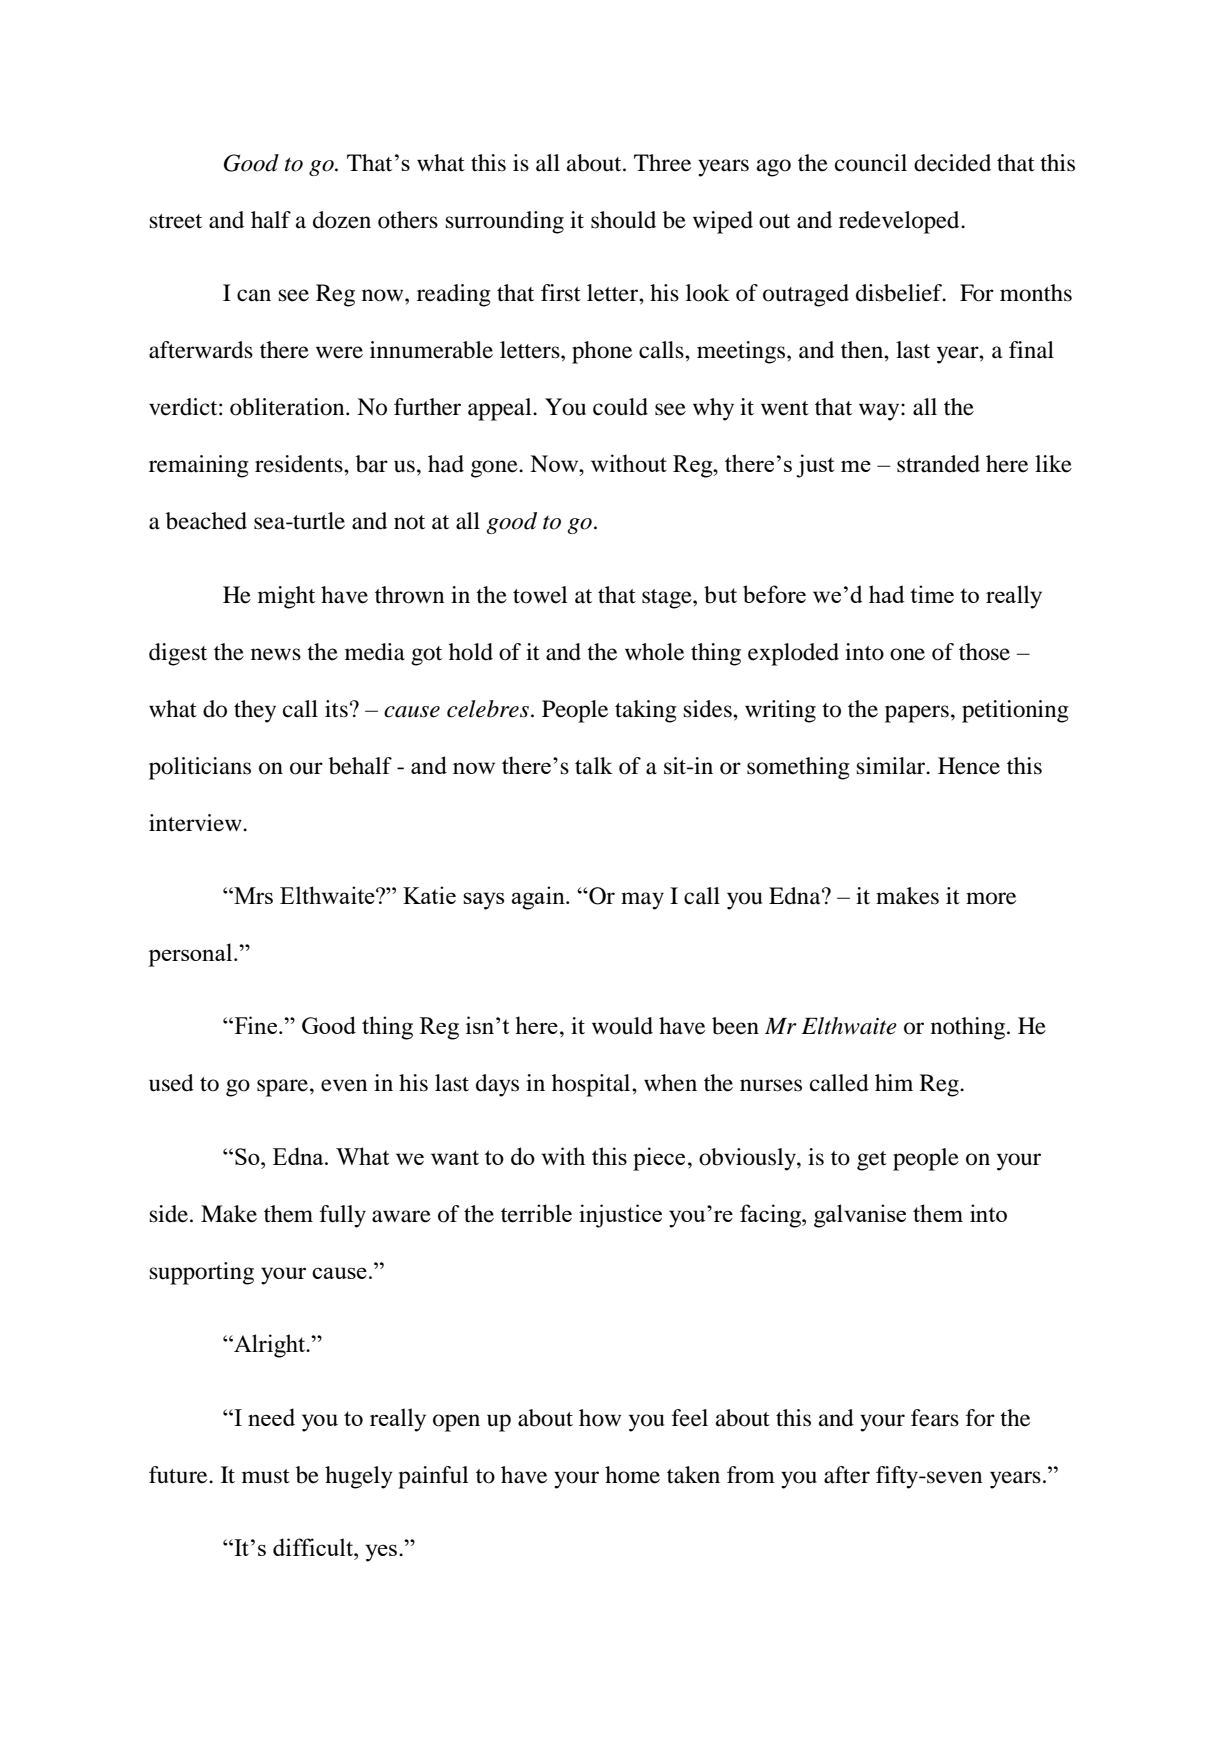  I want to click on dozen, so click(342, 220).
